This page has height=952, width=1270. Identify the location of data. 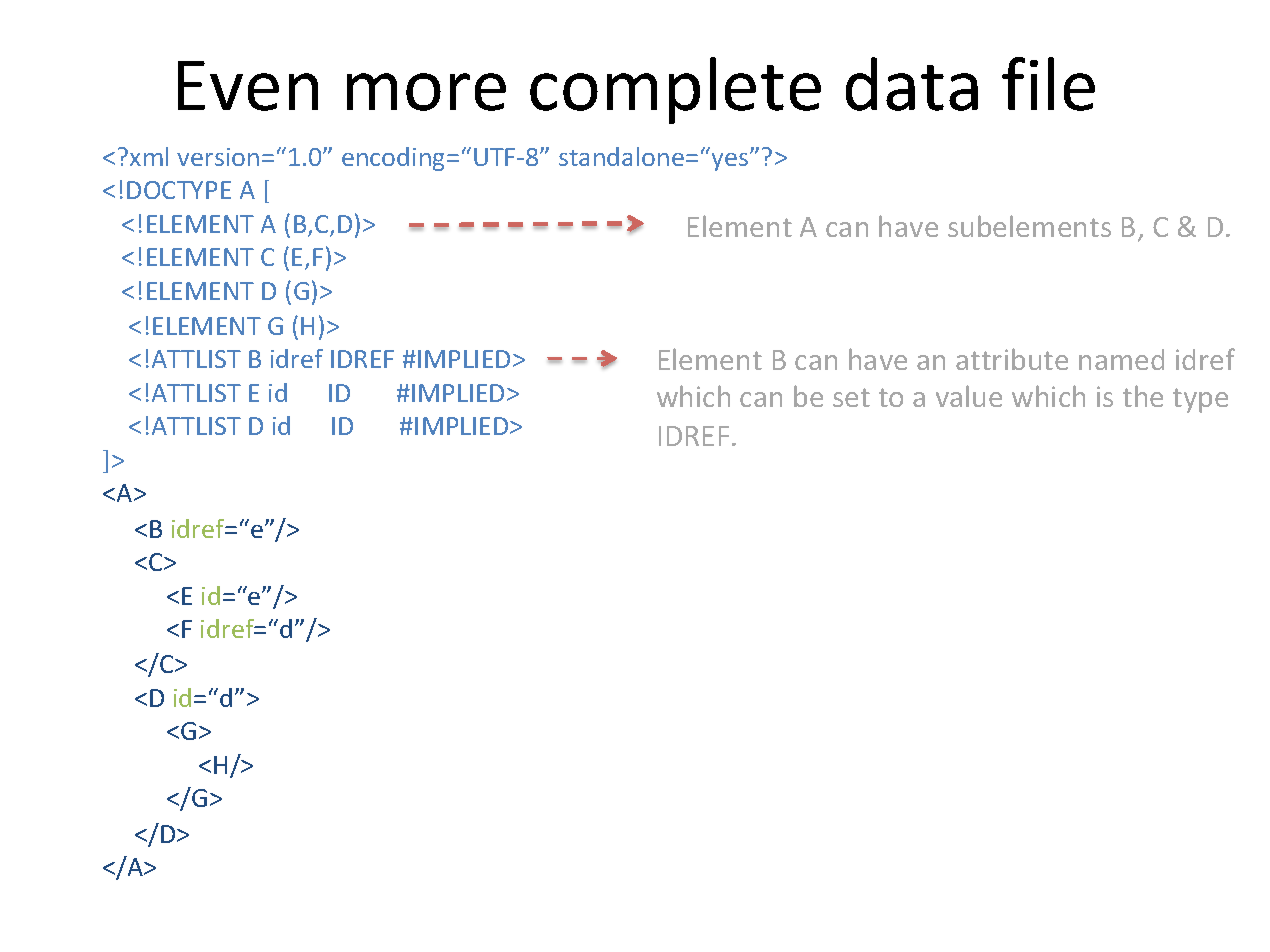
(912, 84).
